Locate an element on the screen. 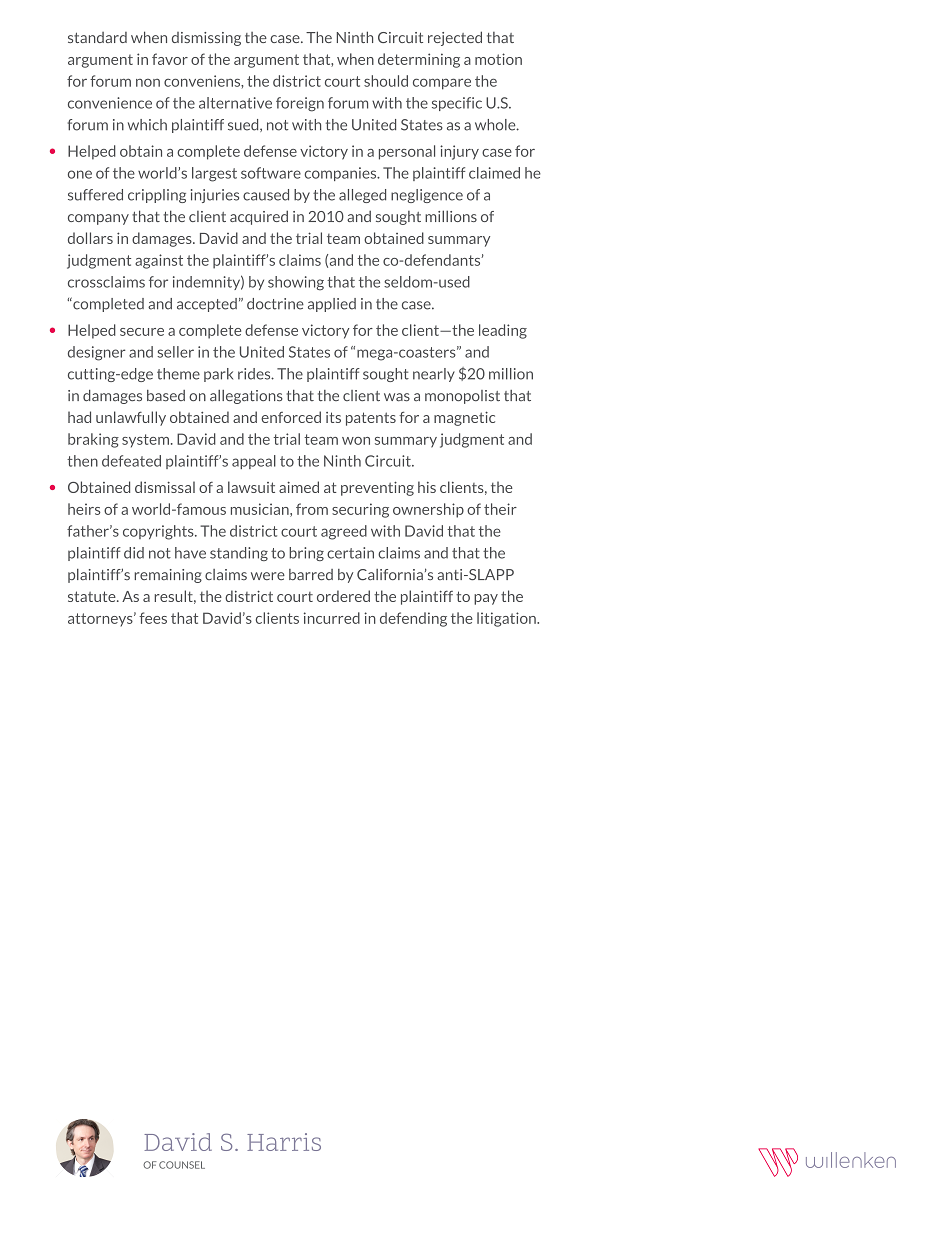 The width and height of the screenshot is (952, 1233). COUNSEL is located at coordinates (182, 1165).
